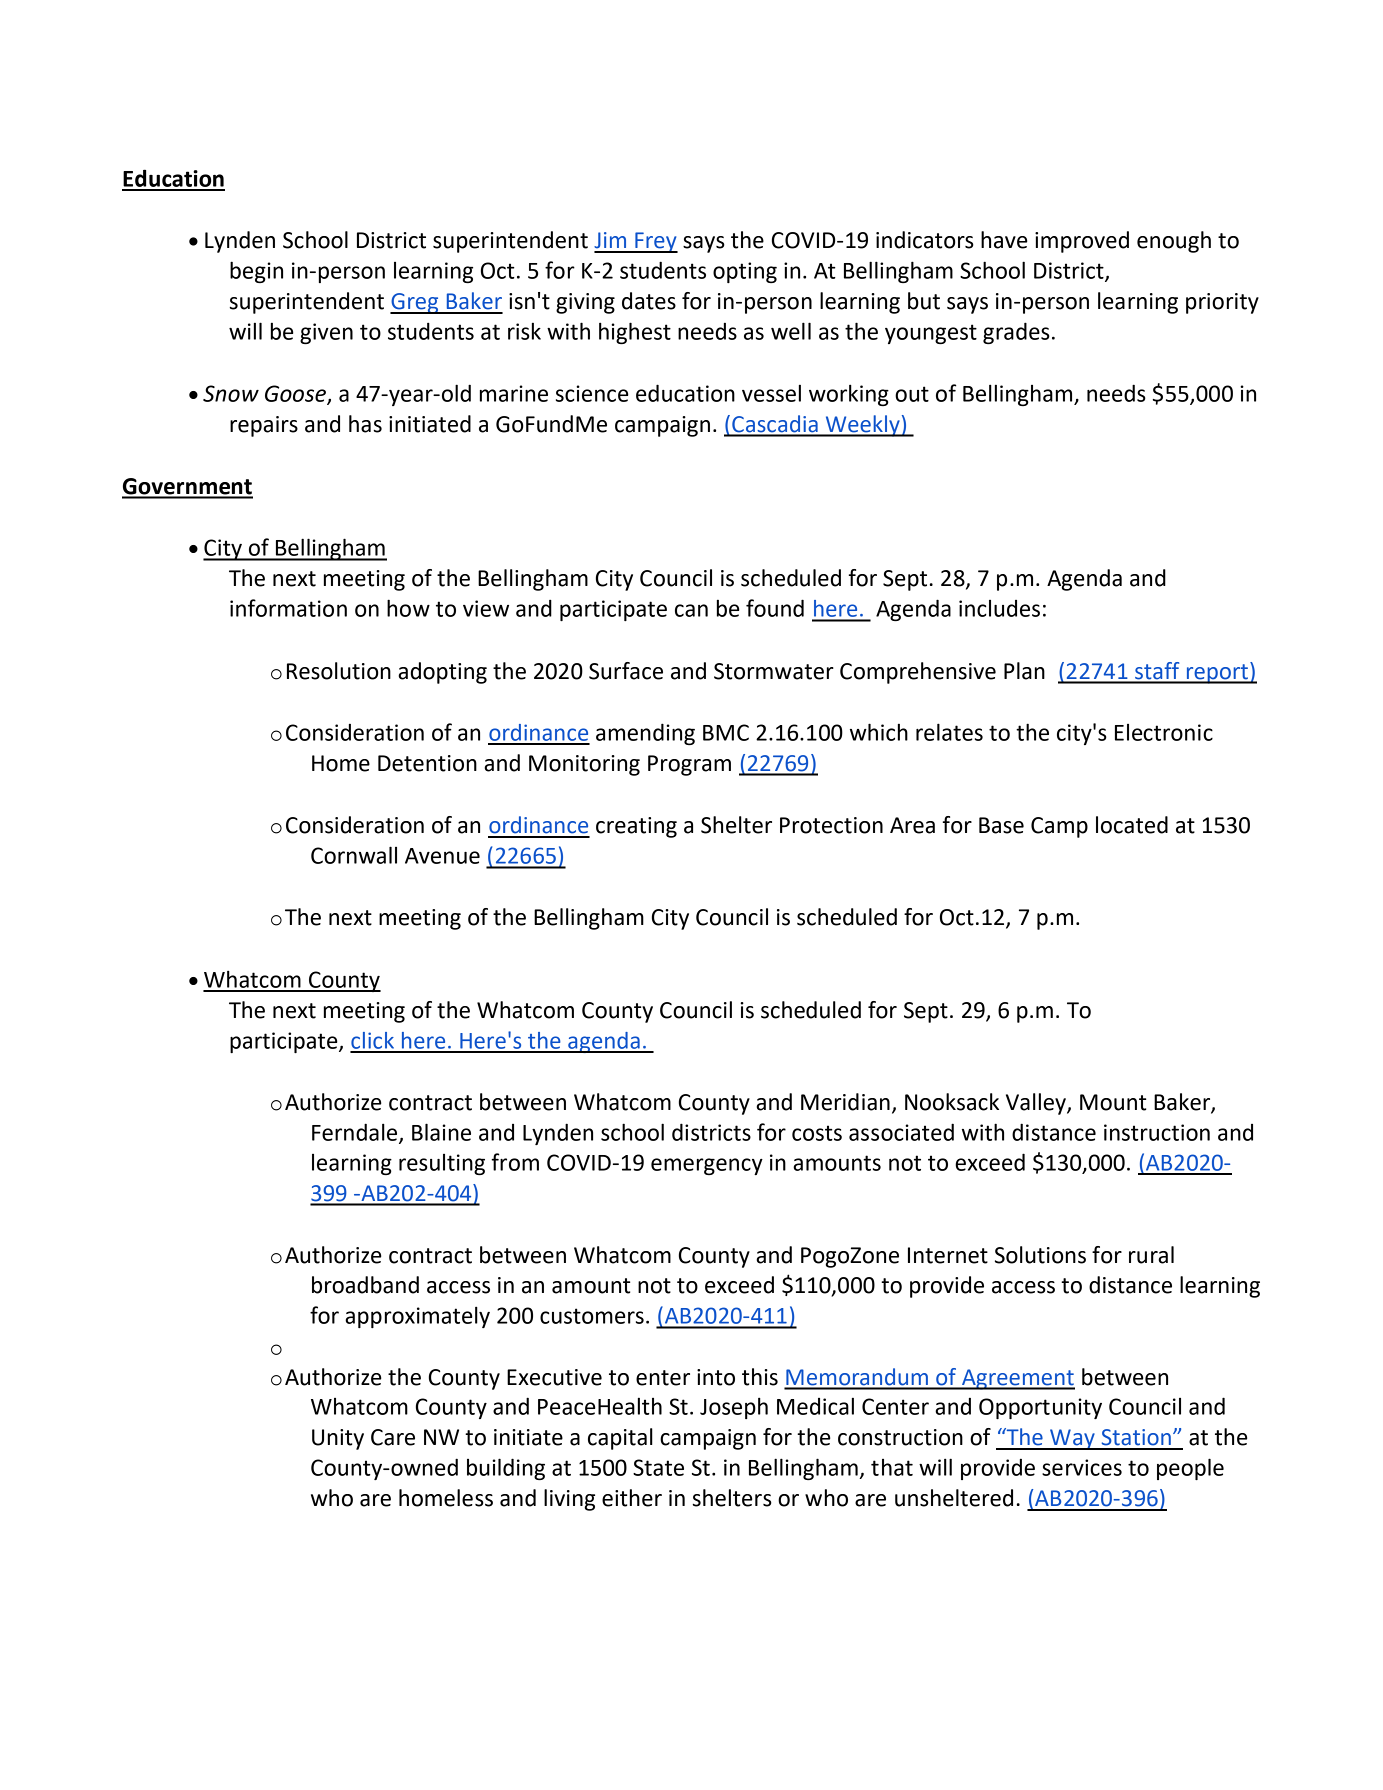  What do you see at coordinates (726, 732) in the screenshot?
I see `BMC` at bounding box center [726, 732].
